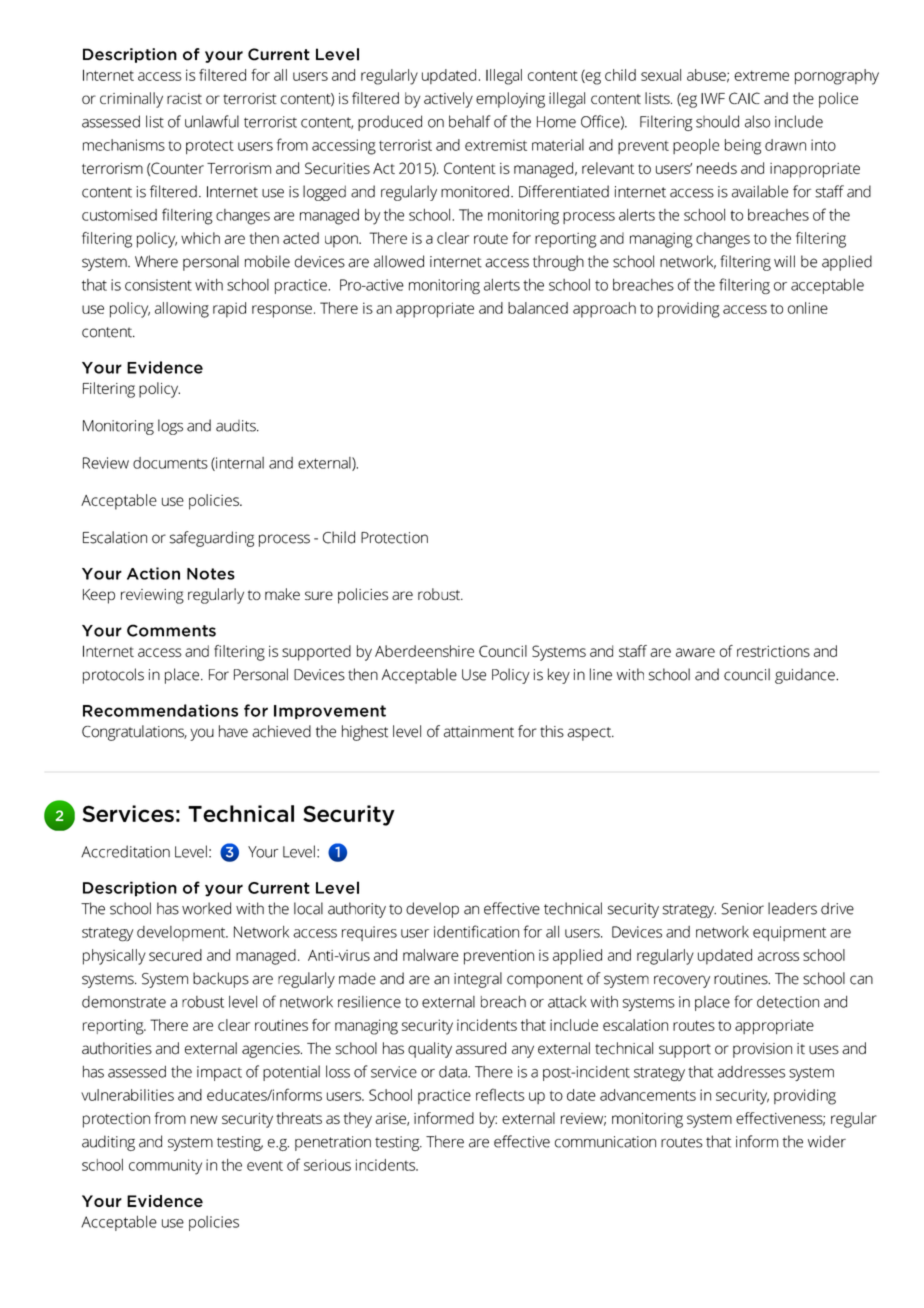 The height and width of the screenshot is (1308, 924). Describe the element at coordinates (171, 630) in the screenshot. I see `Comments` at that location.
